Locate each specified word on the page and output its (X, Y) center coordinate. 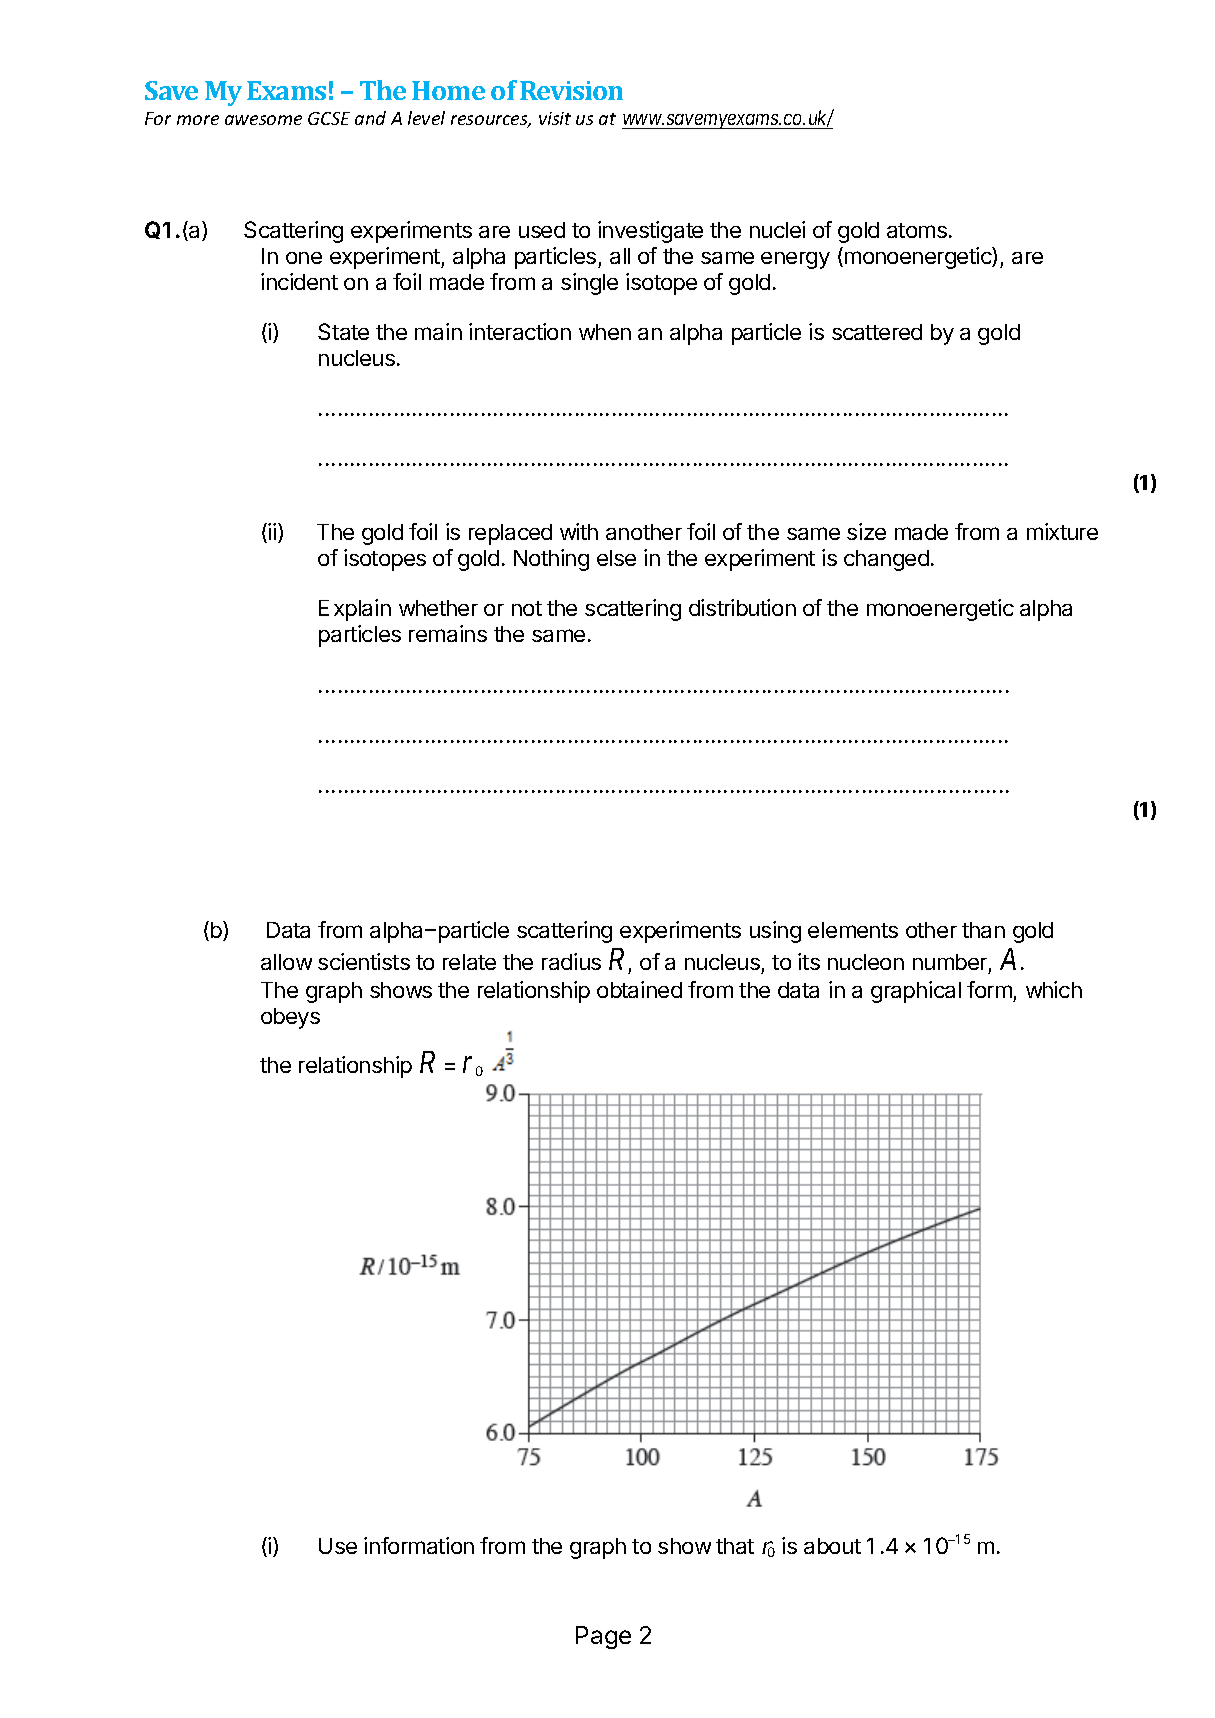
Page (603, 1637)
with (579, 531)
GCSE (329, 118)
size (866, 531)
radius (571, 961)
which (1054, 989)
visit (555, 118)
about (832, 1546)
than (983, 930)
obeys (290, 1018)
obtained (639, 989)
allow (286, 962)
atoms (917, 230)
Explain (355, 610)
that (735, 1546)
